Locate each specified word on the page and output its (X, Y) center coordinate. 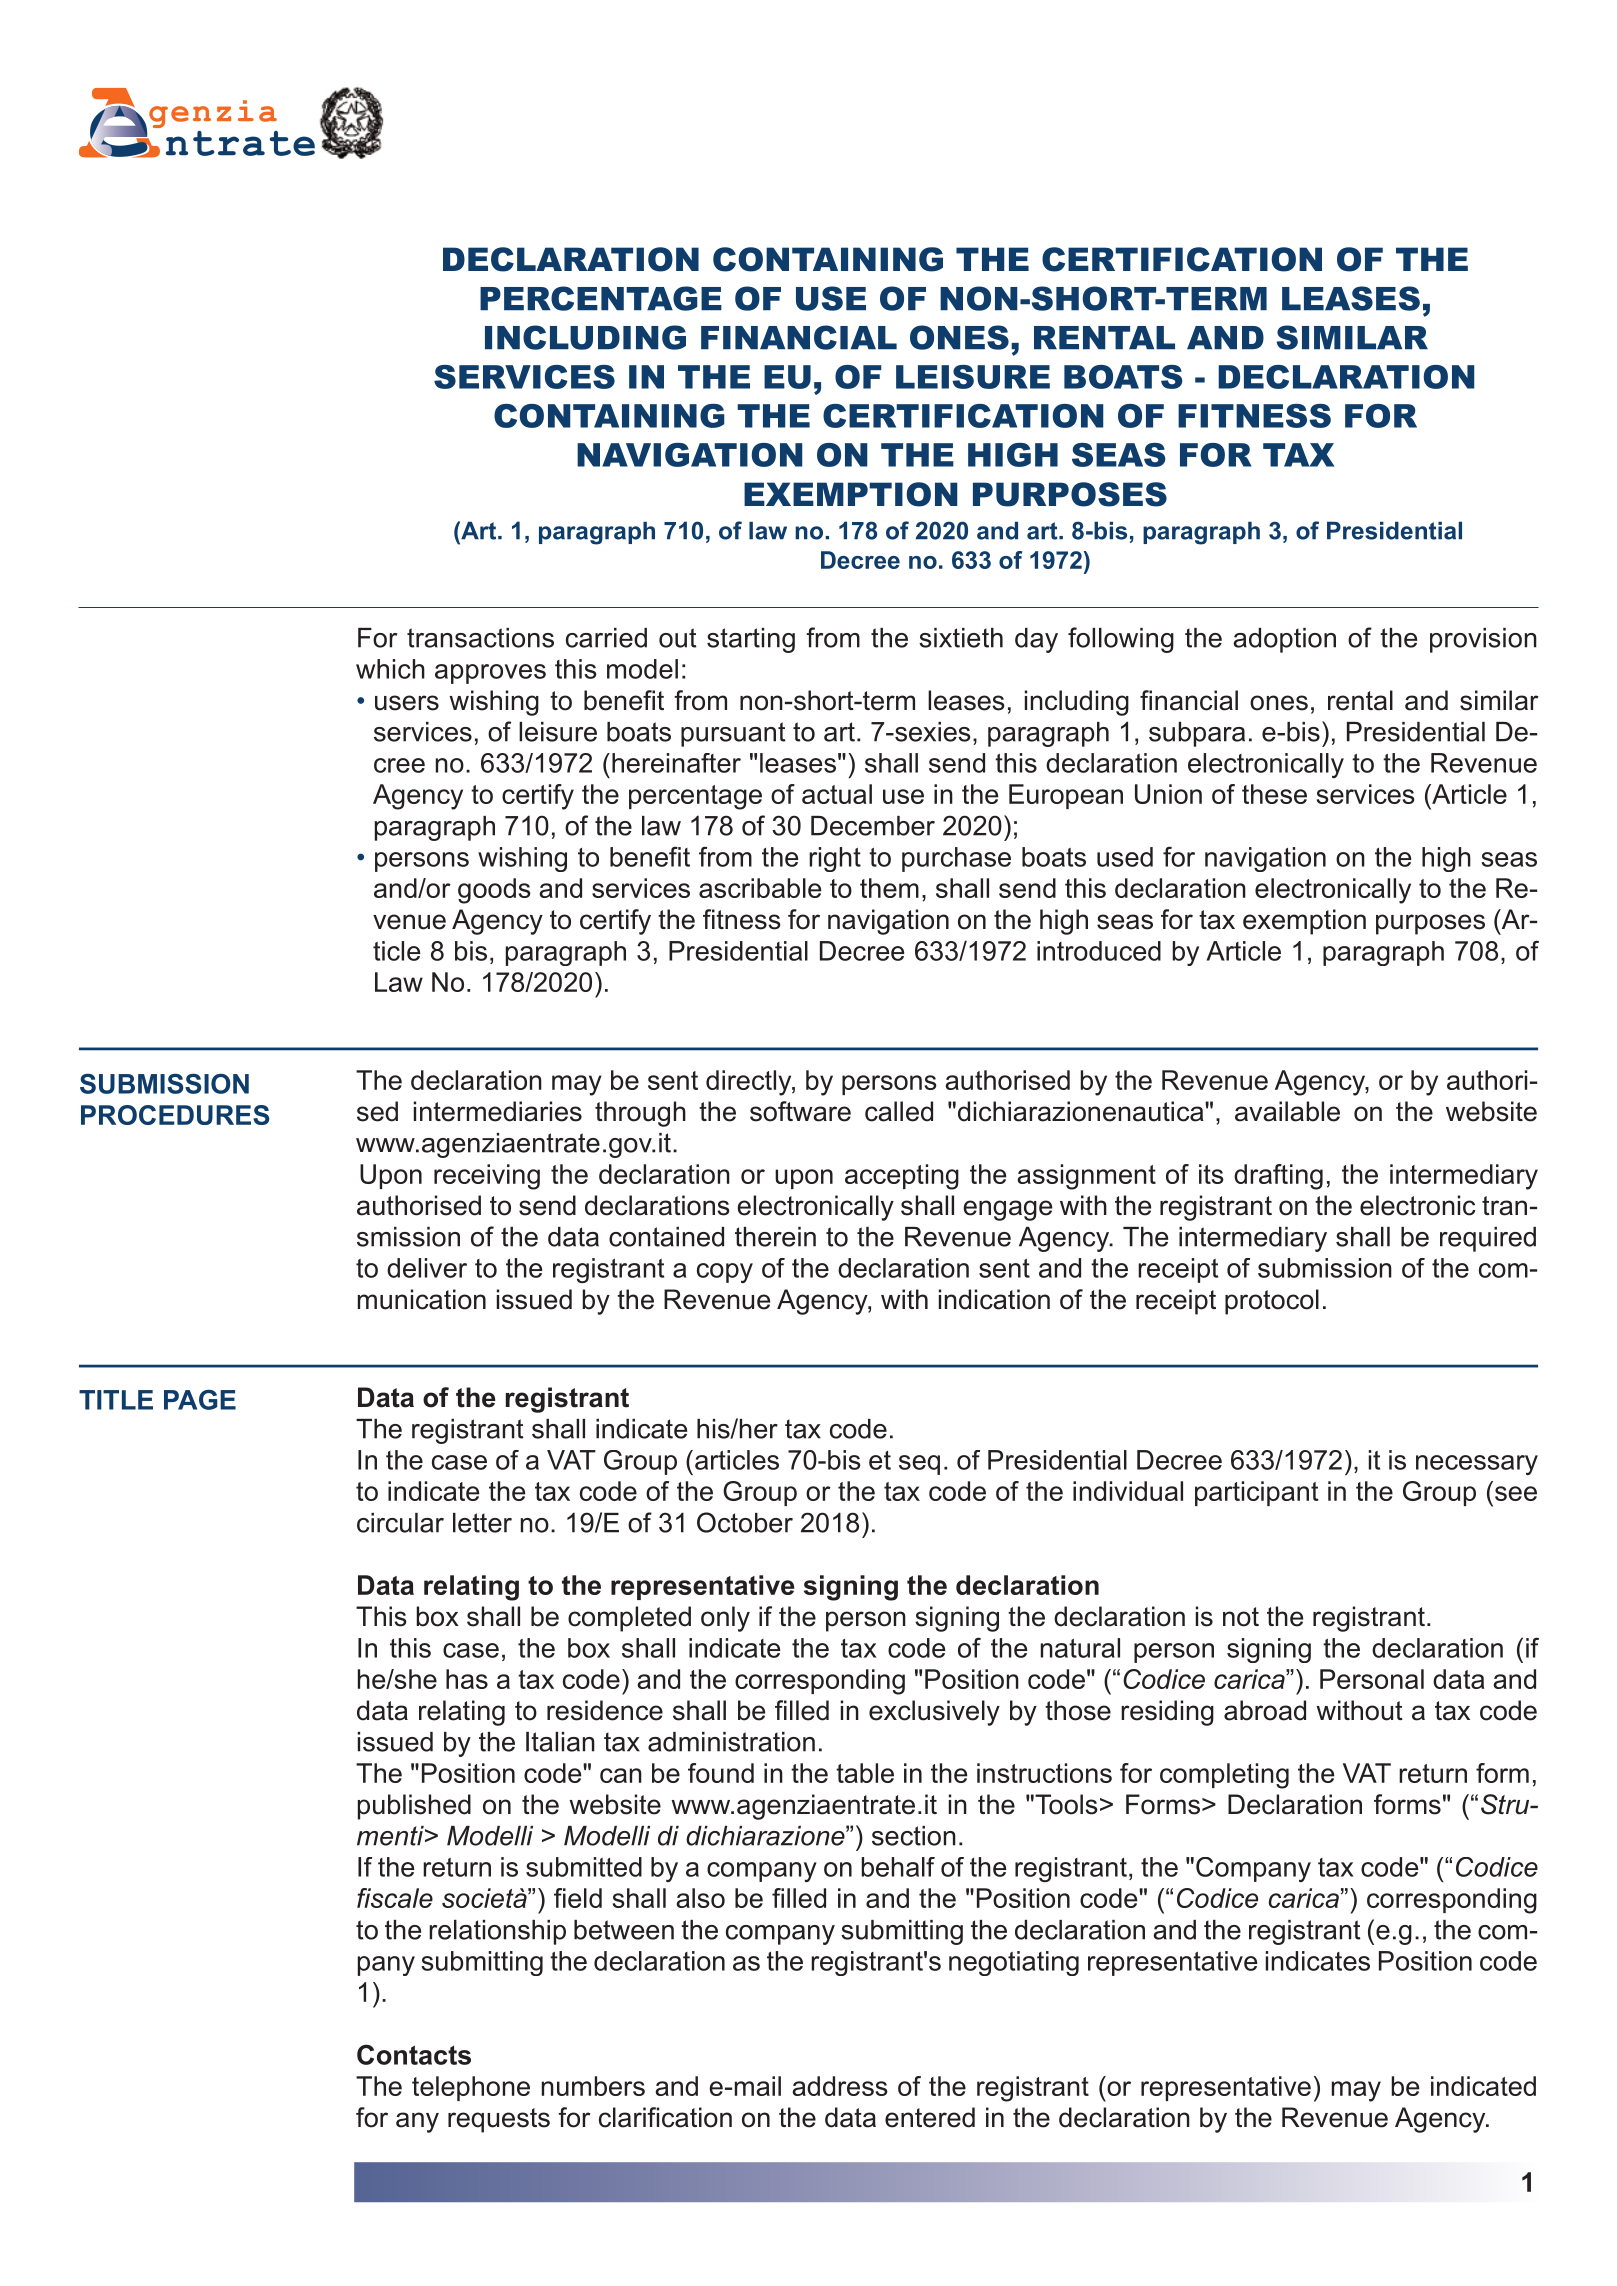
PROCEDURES (175, 1115)
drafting (1278, 1177)
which (390, 669)
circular (400, 1523)
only (725, 1619)
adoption (1284, 640)
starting (751, 640)
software (800, 1111)
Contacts (414, 2054)
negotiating (1014, 1963)
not (1241, 1617)
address (840, 2086)
